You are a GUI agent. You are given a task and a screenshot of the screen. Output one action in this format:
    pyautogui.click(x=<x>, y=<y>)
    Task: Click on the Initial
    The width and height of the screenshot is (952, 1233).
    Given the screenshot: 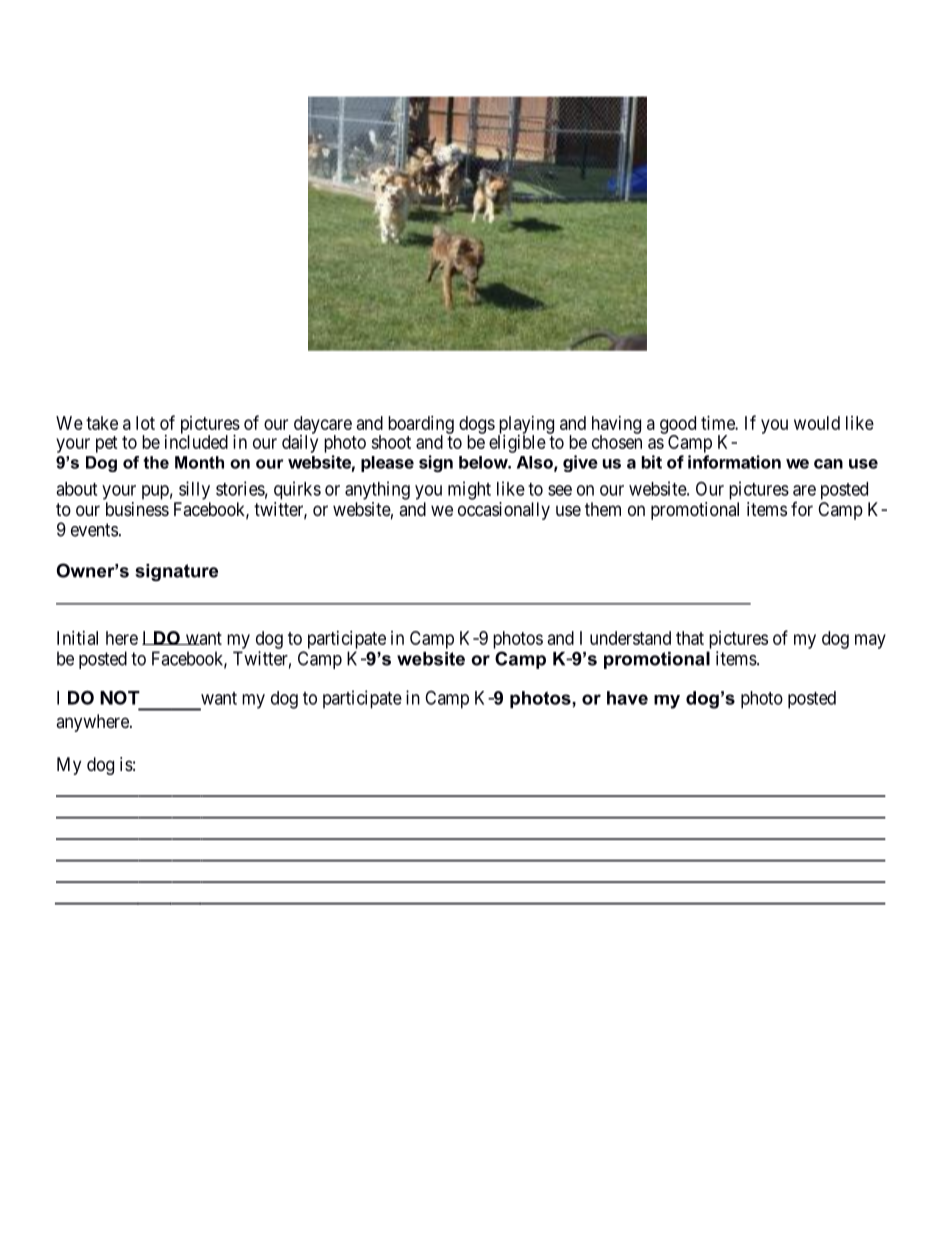 What is the action you would take?
    pyautogui.click(x=77, y=638)
